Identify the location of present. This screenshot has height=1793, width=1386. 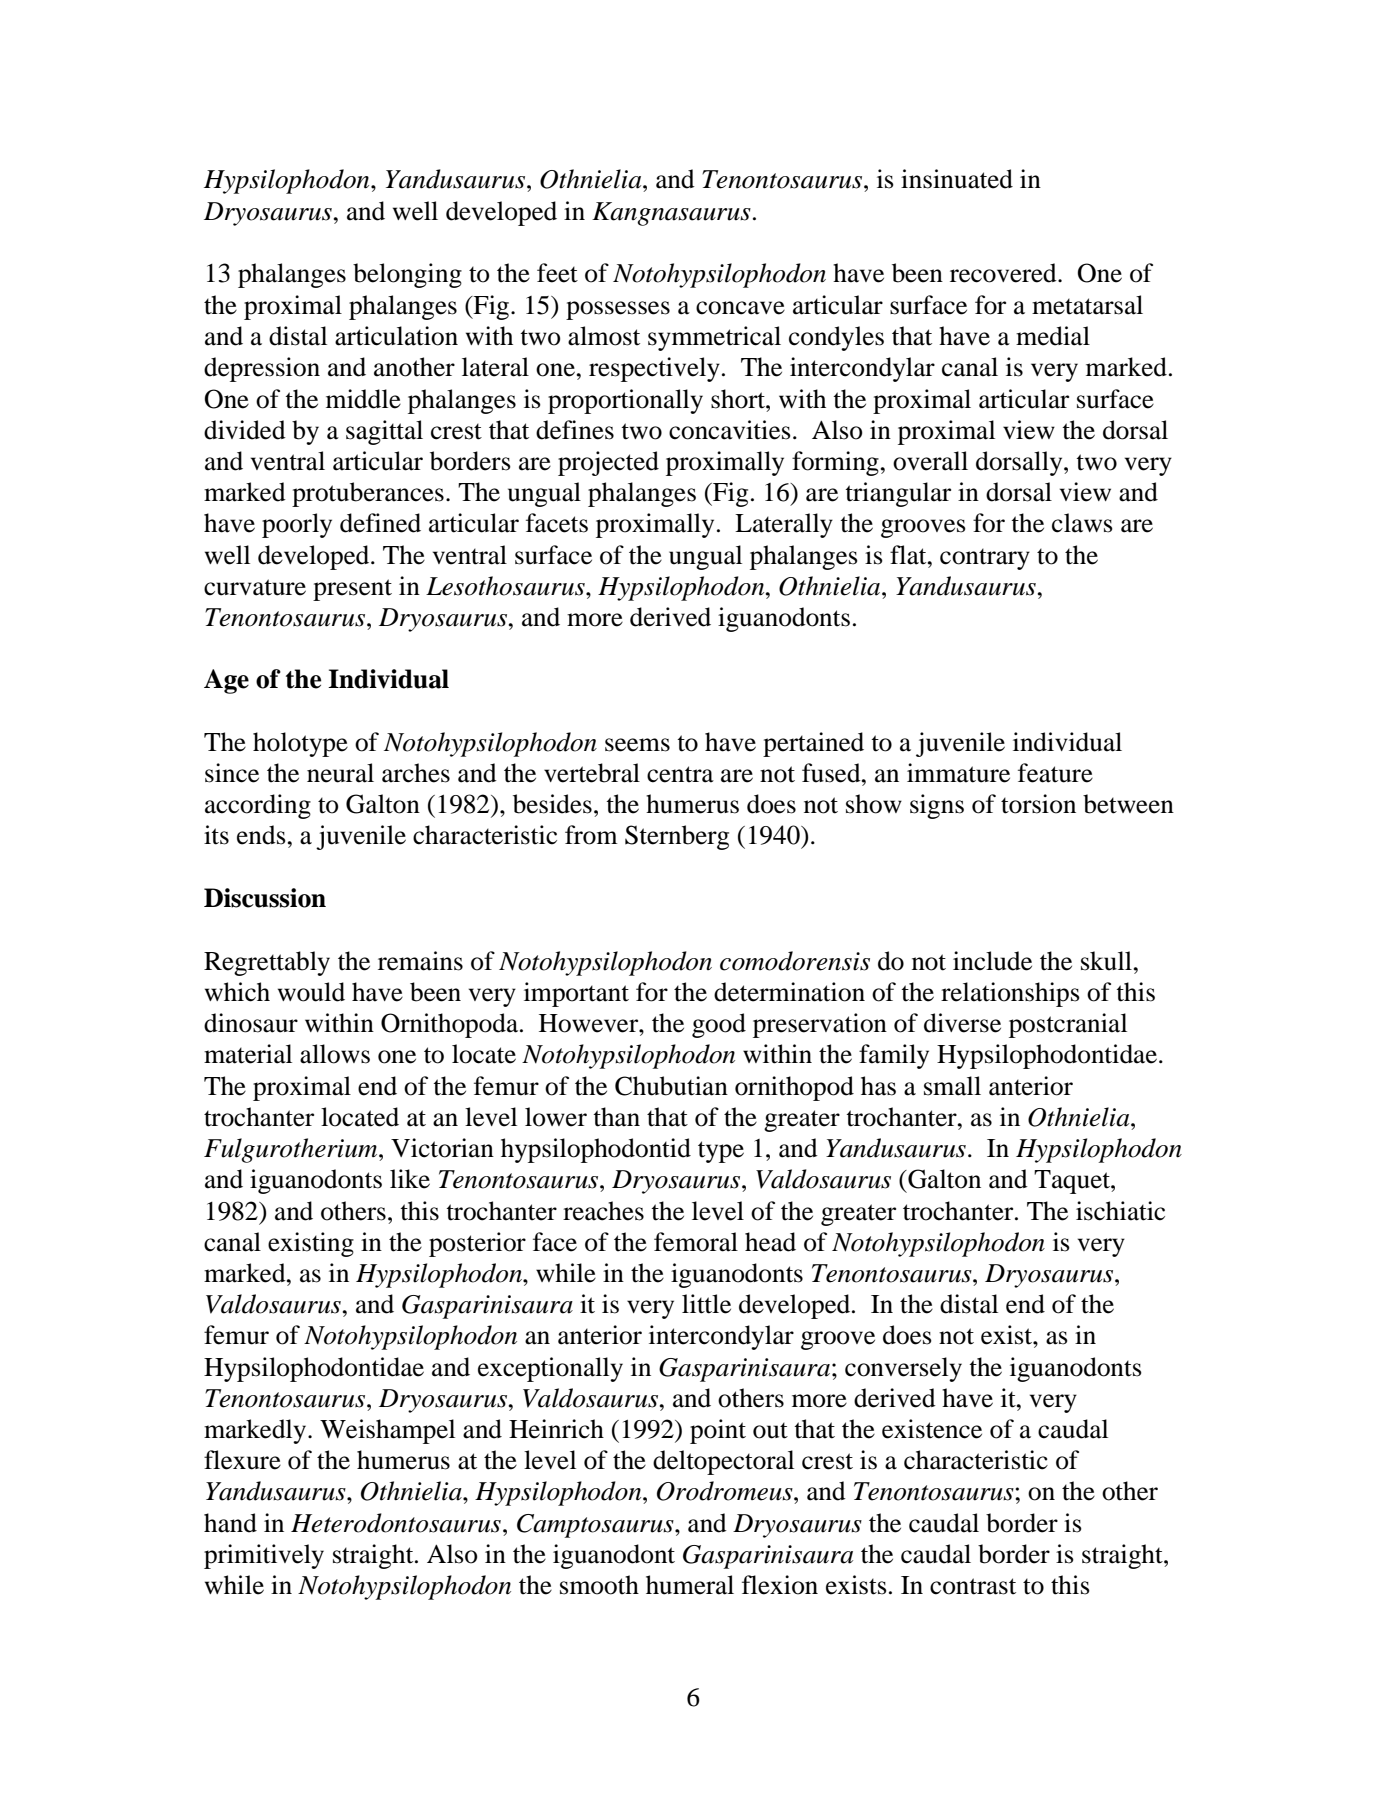
(352, 590).
